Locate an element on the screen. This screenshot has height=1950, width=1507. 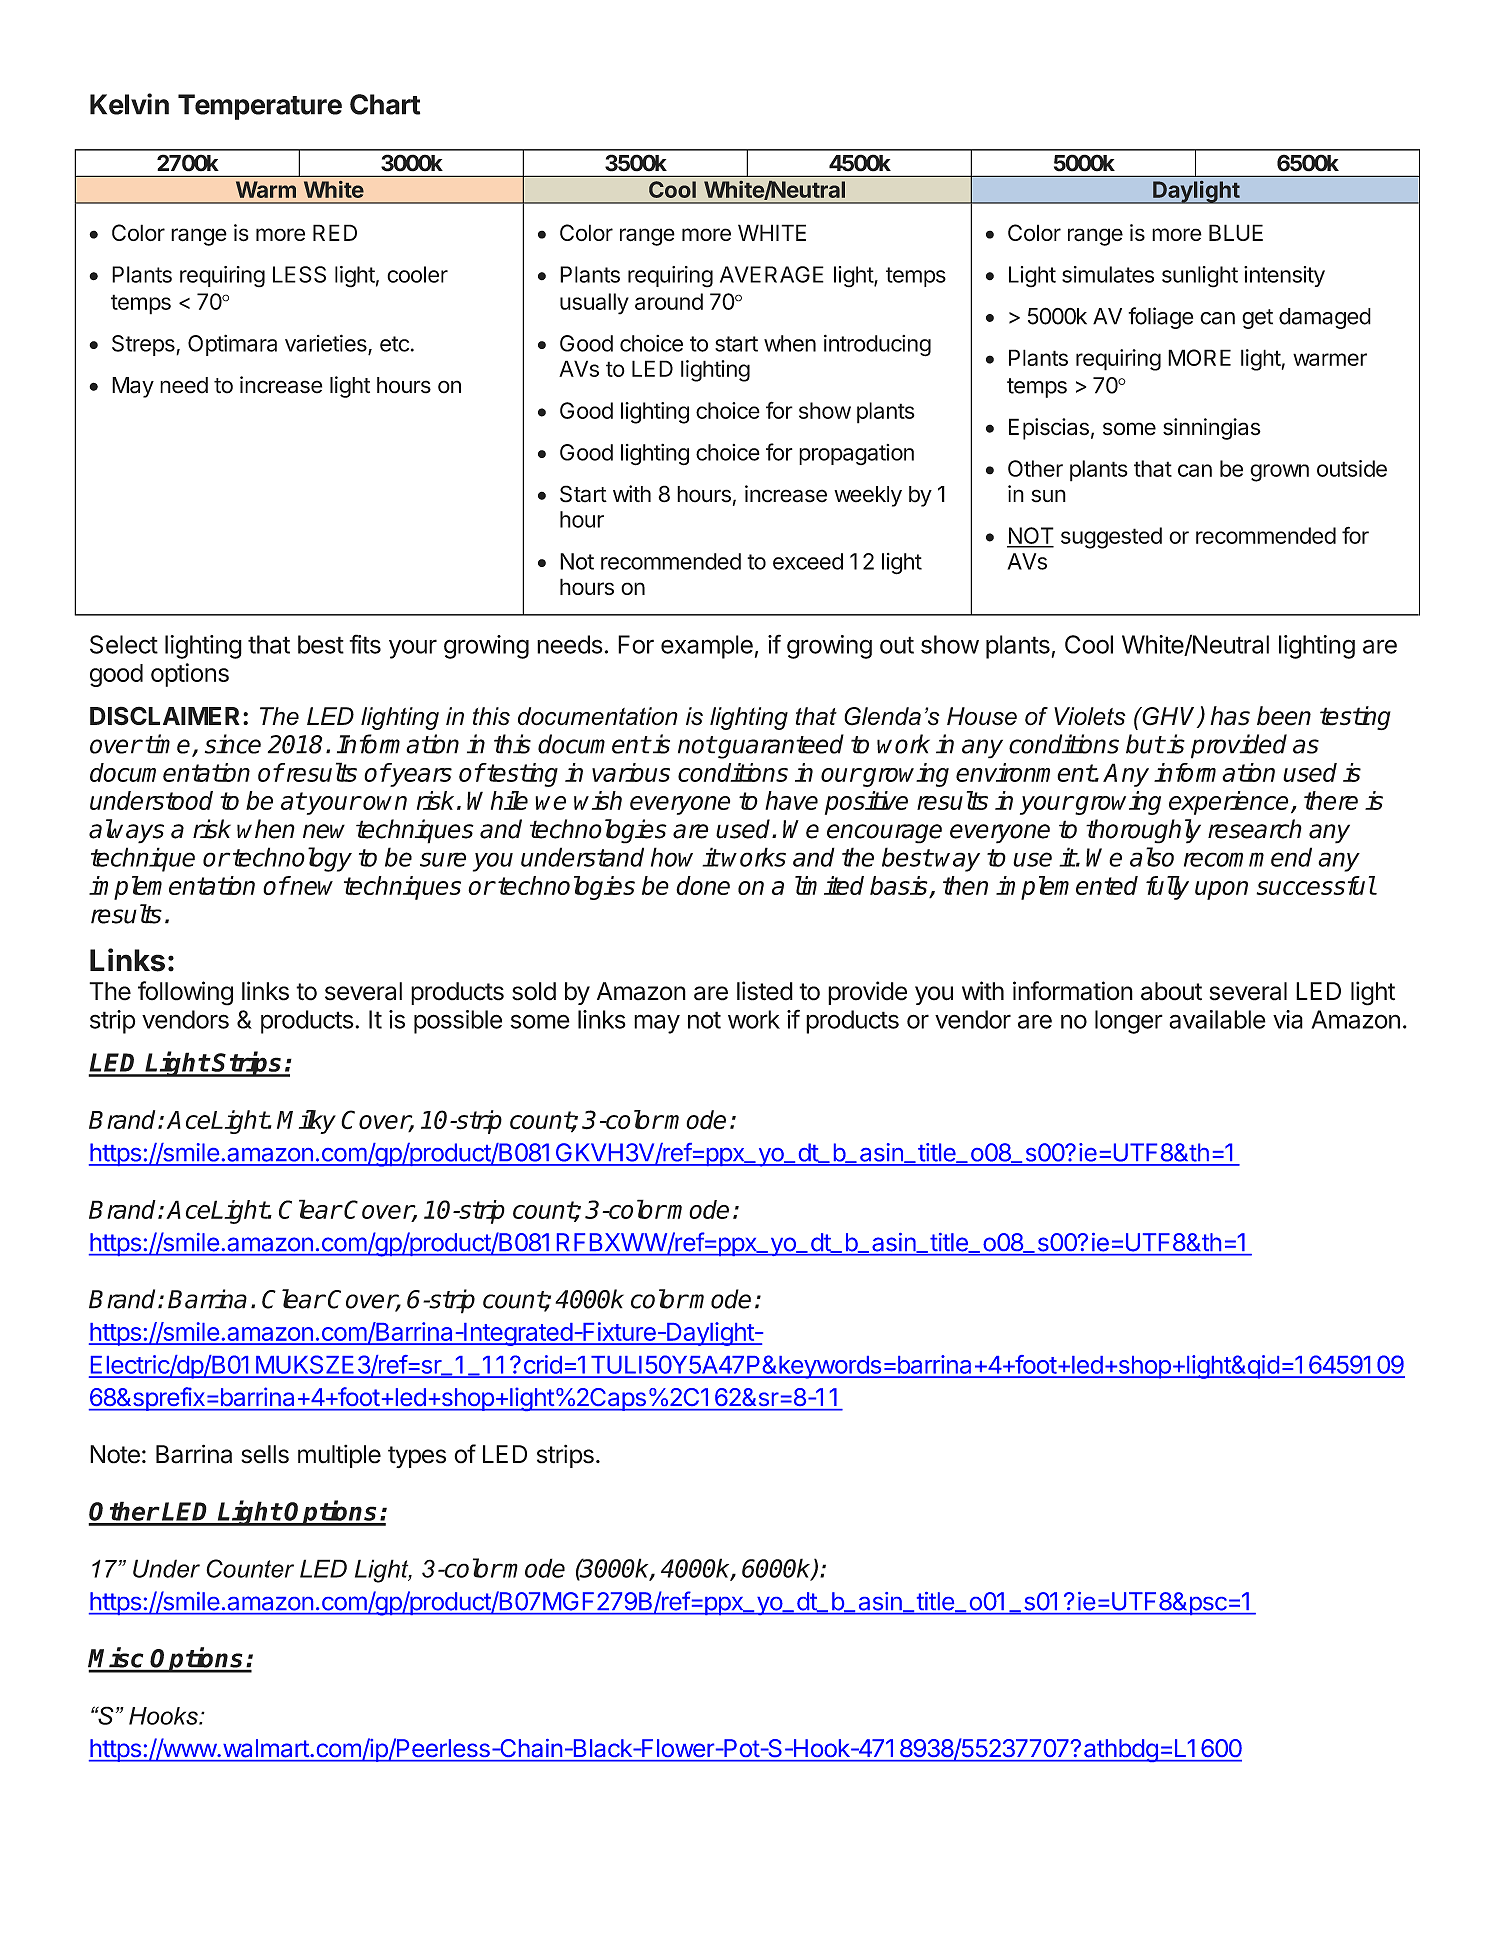
have is located at coordinates (791, 800).
